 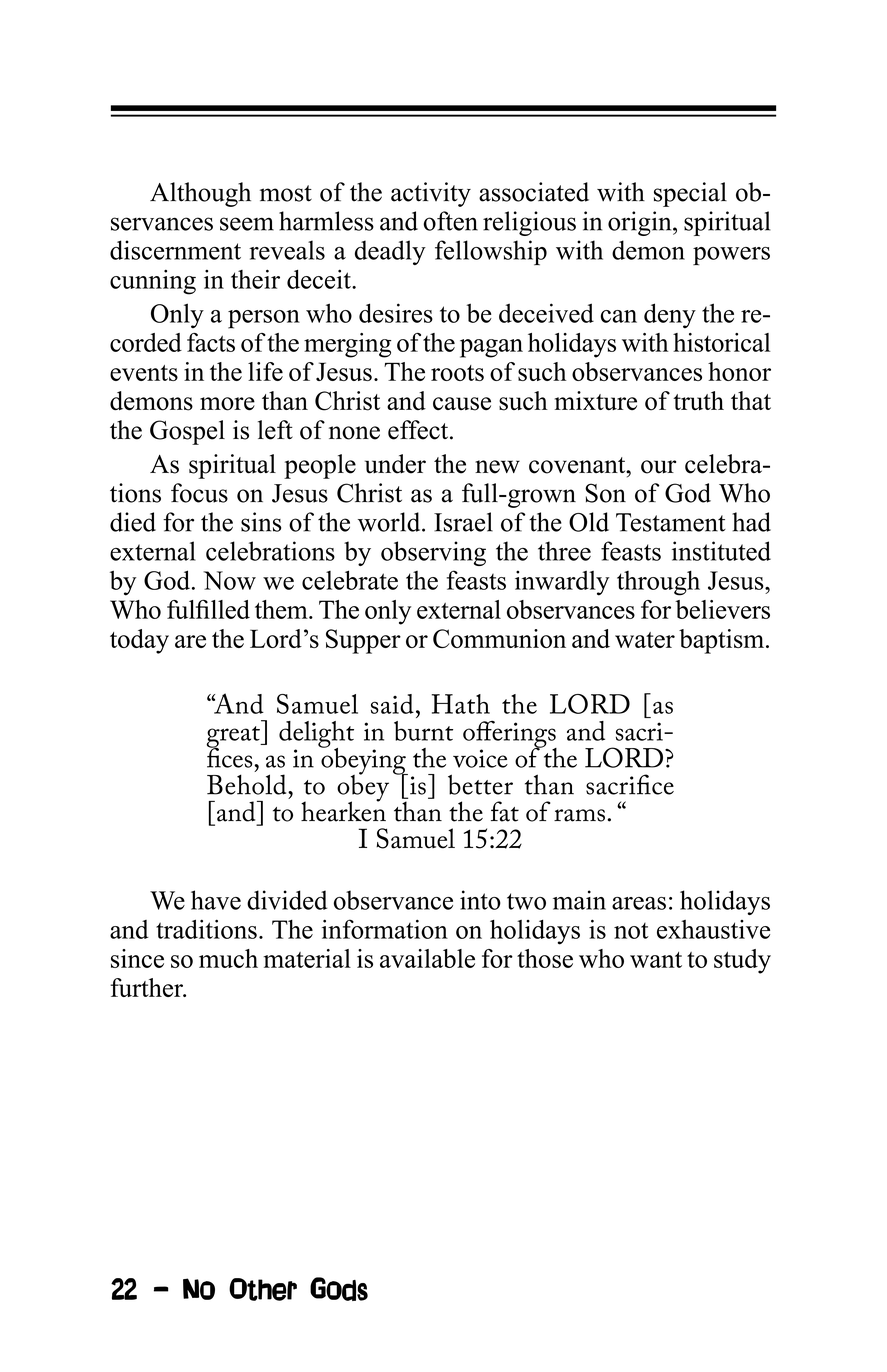 I want to click on Gods, so click(x=339, y=1289).
